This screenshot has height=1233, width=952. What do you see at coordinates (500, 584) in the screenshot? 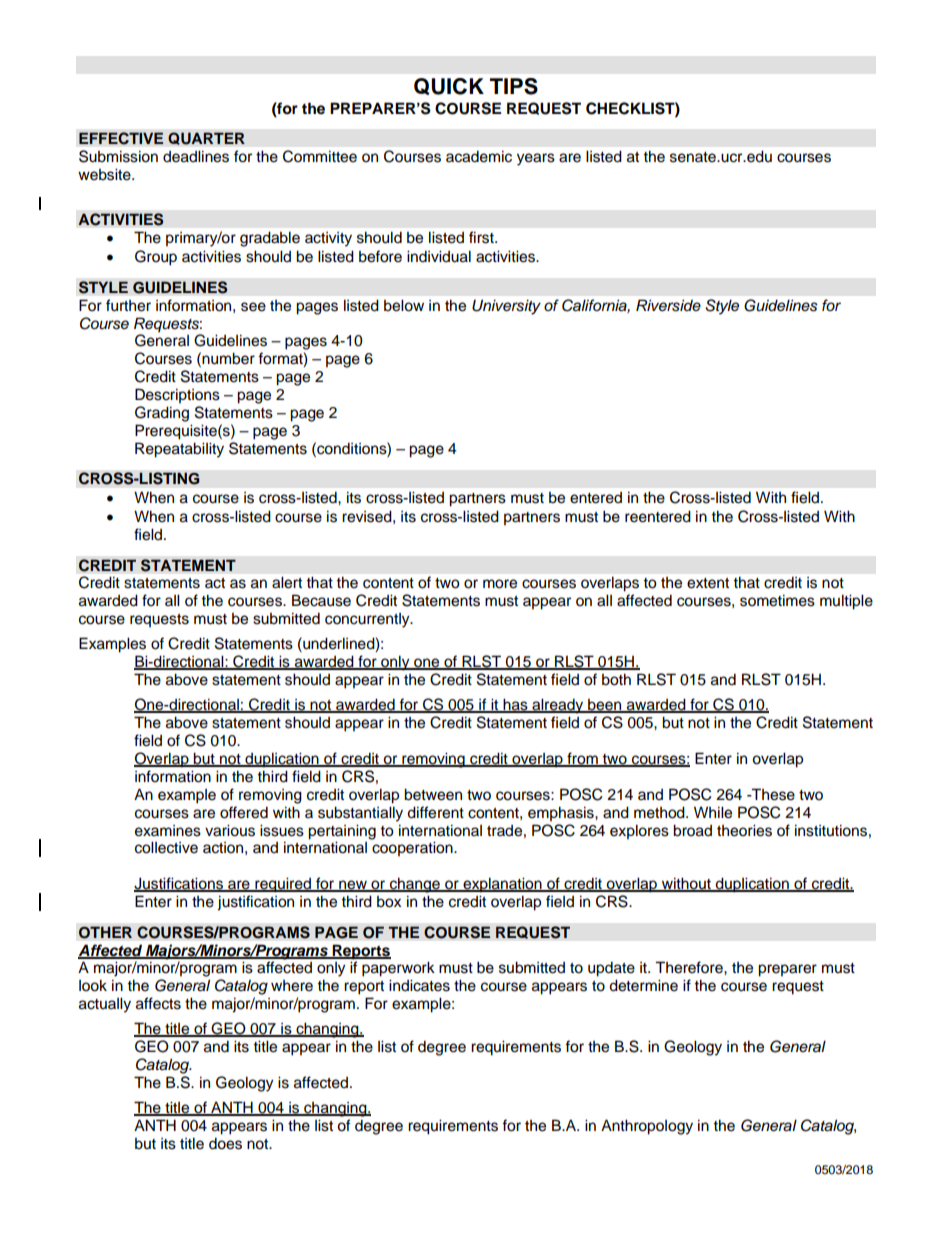
I see `more` at bounding box center [500, 584].
